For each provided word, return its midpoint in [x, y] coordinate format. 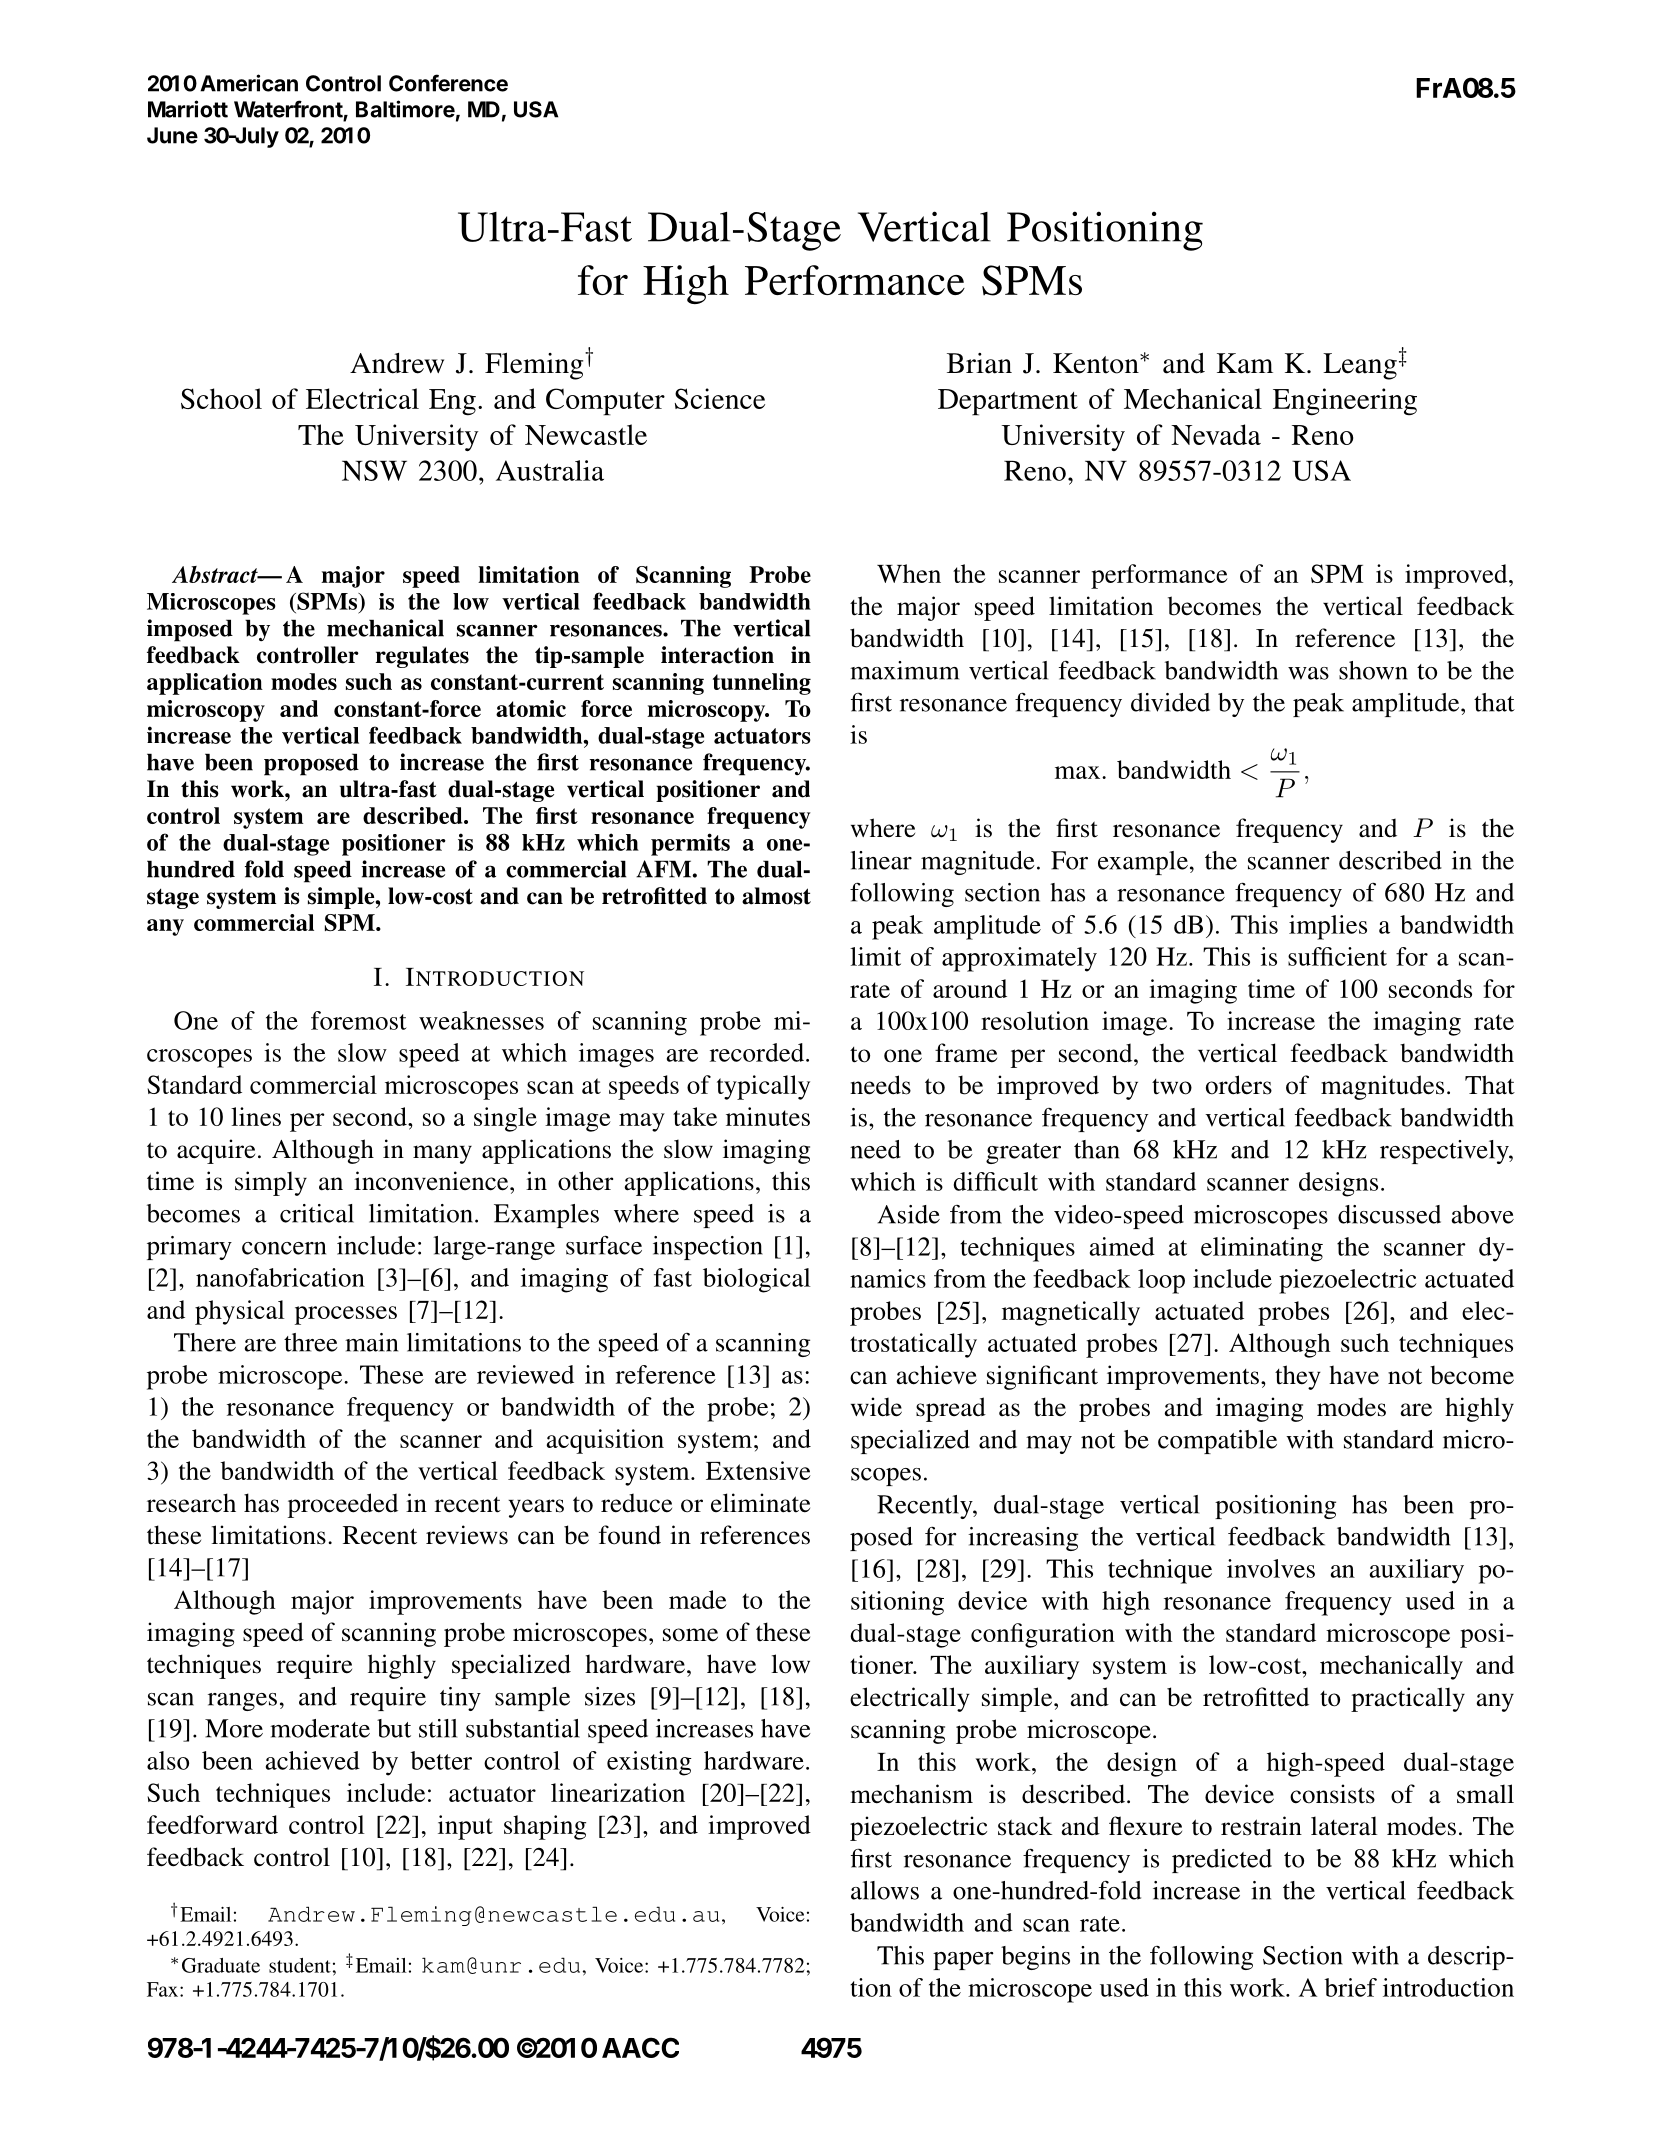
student [300, 1965]
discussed [1389, 1214]
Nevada [1216, 434]
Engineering [1345, 402]
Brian [979, 363]
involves [1271, 1568]
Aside [909, 1214]
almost [776, 896]
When [909, 573]
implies [1328, 927]
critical [317, 1213]
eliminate [760, 1503]
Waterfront [289, 110]
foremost [359, 1020]
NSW [374, 470]
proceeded [343, 1505]
